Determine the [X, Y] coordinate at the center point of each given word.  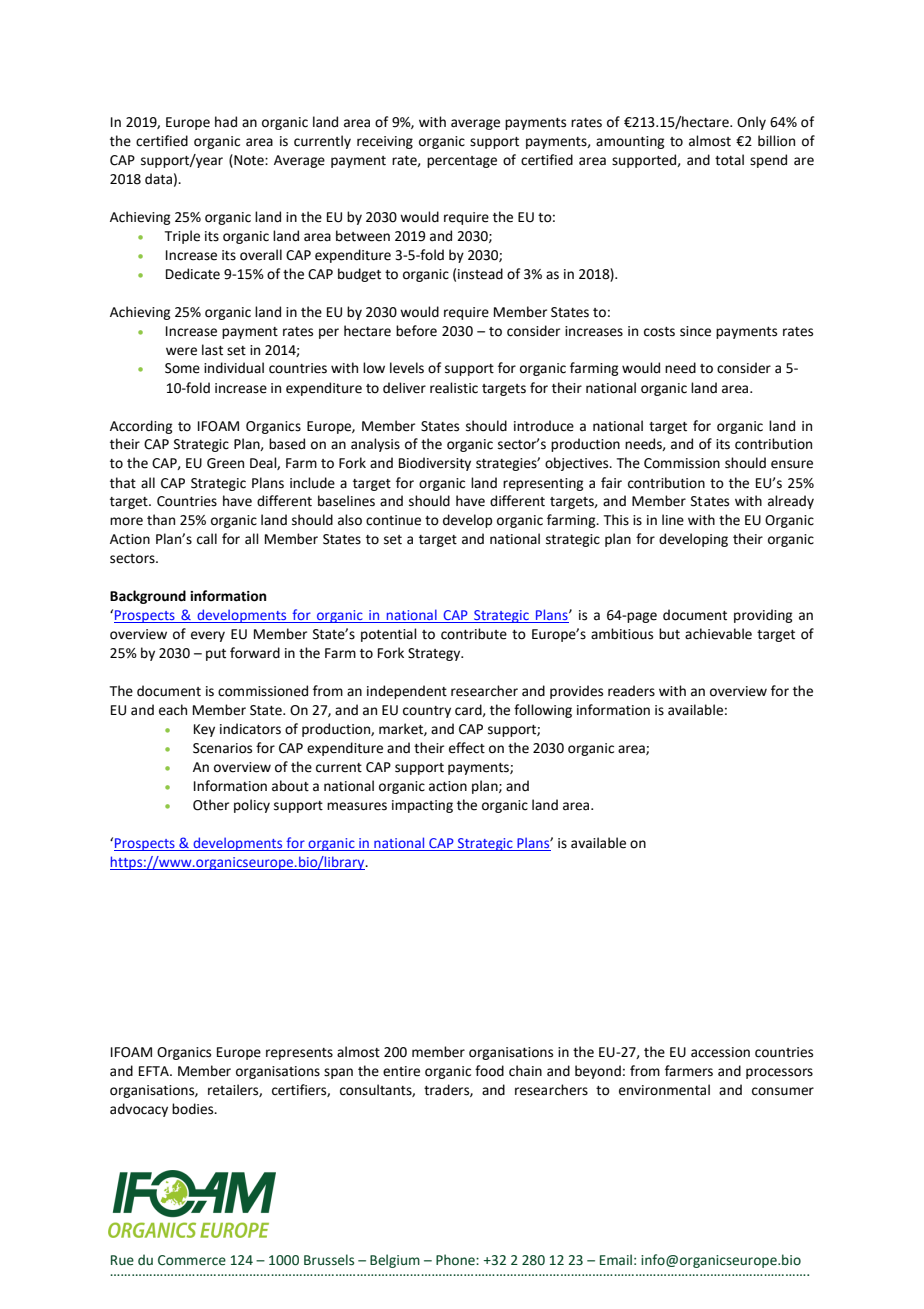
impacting [422, 806]
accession [720, 1052]
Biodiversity [435, 464]
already [791, 502]
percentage [462, 162]
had [226, 122]
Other [211, 805]
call [207, 539]
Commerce [192, 1260]
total [729, 160]
